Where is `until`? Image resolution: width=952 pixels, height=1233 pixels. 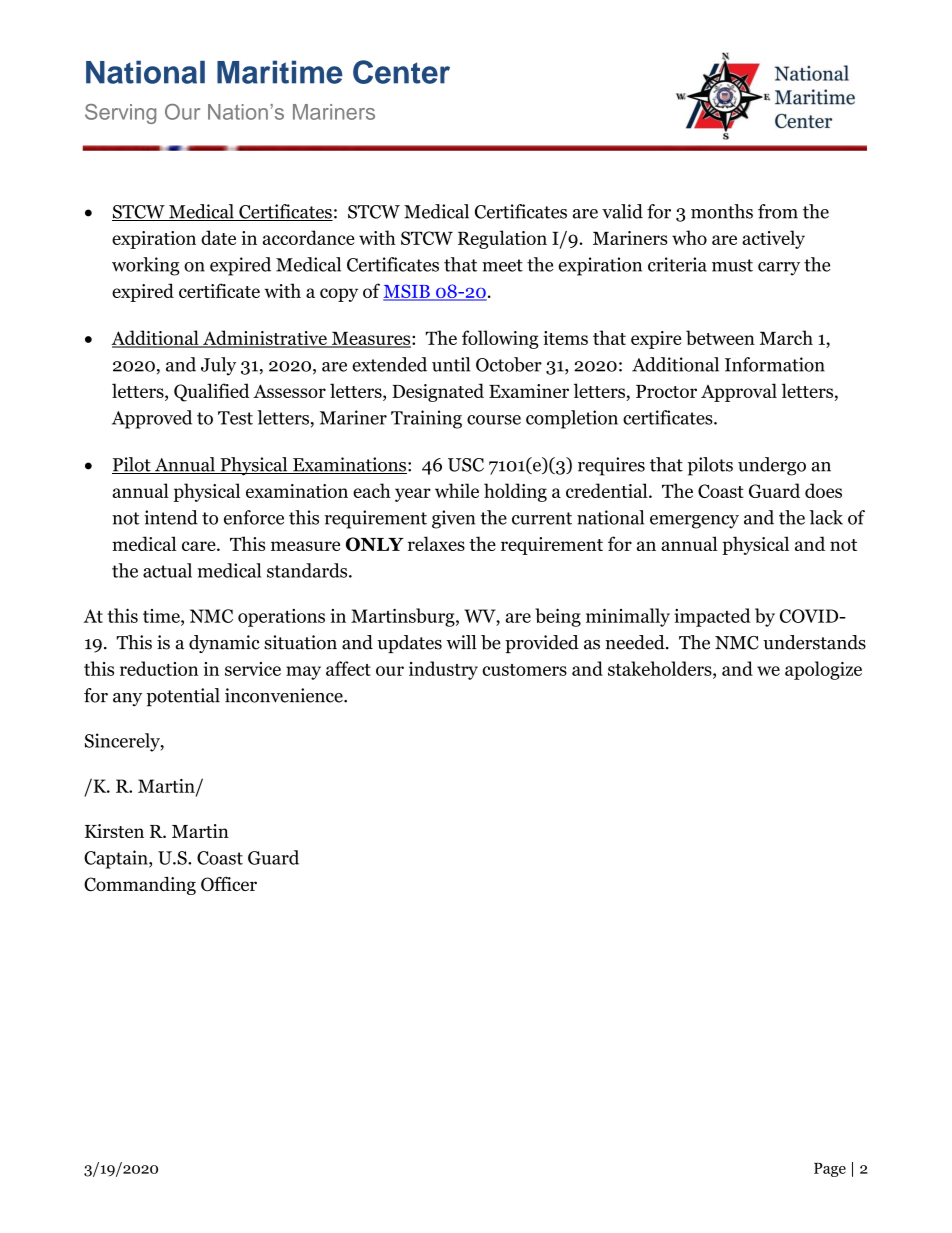 until is located at coordinates (451, 364).
